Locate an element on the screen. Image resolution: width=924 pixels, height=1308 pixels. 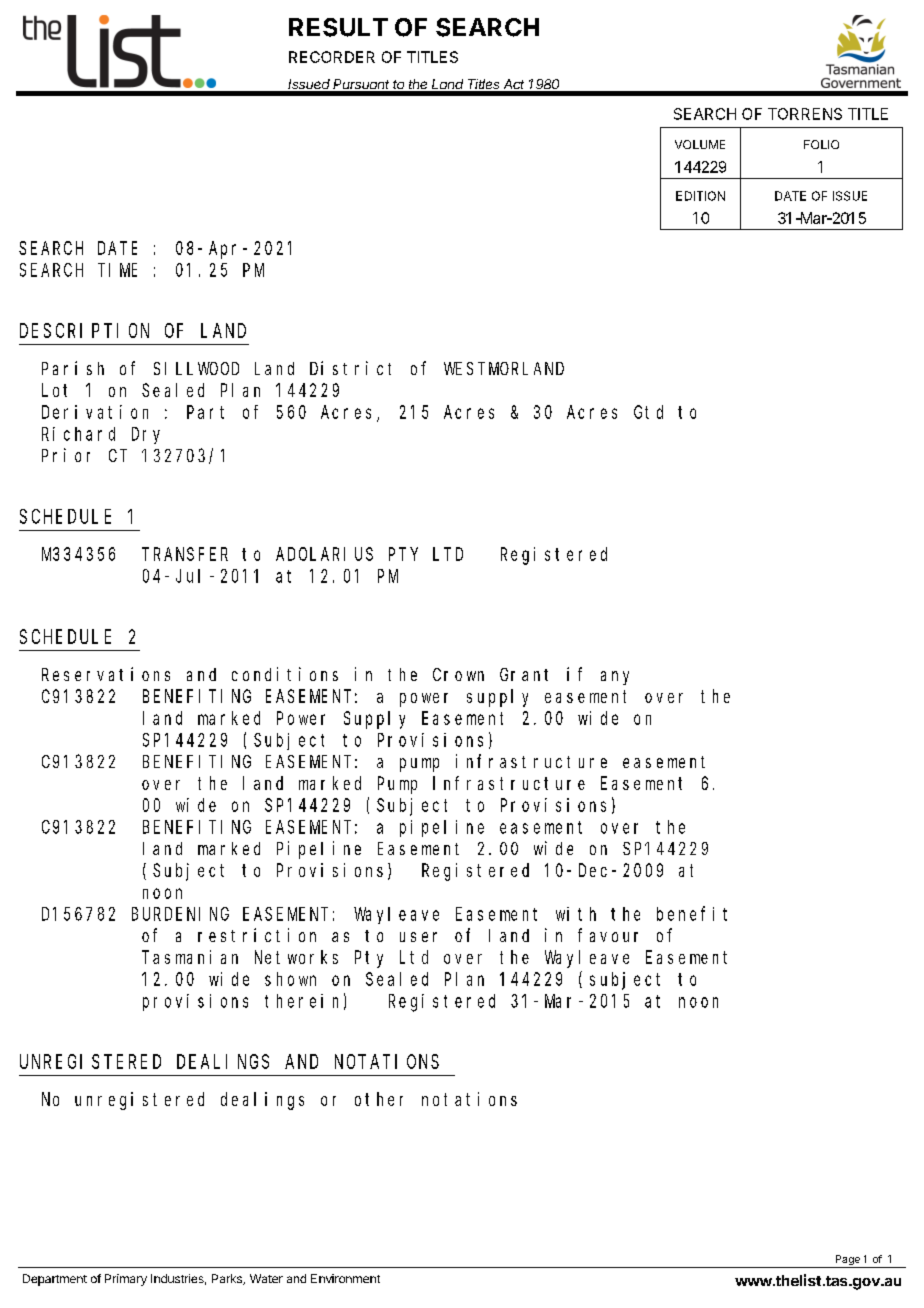
EDITION is located at coordinates (700, 196).
